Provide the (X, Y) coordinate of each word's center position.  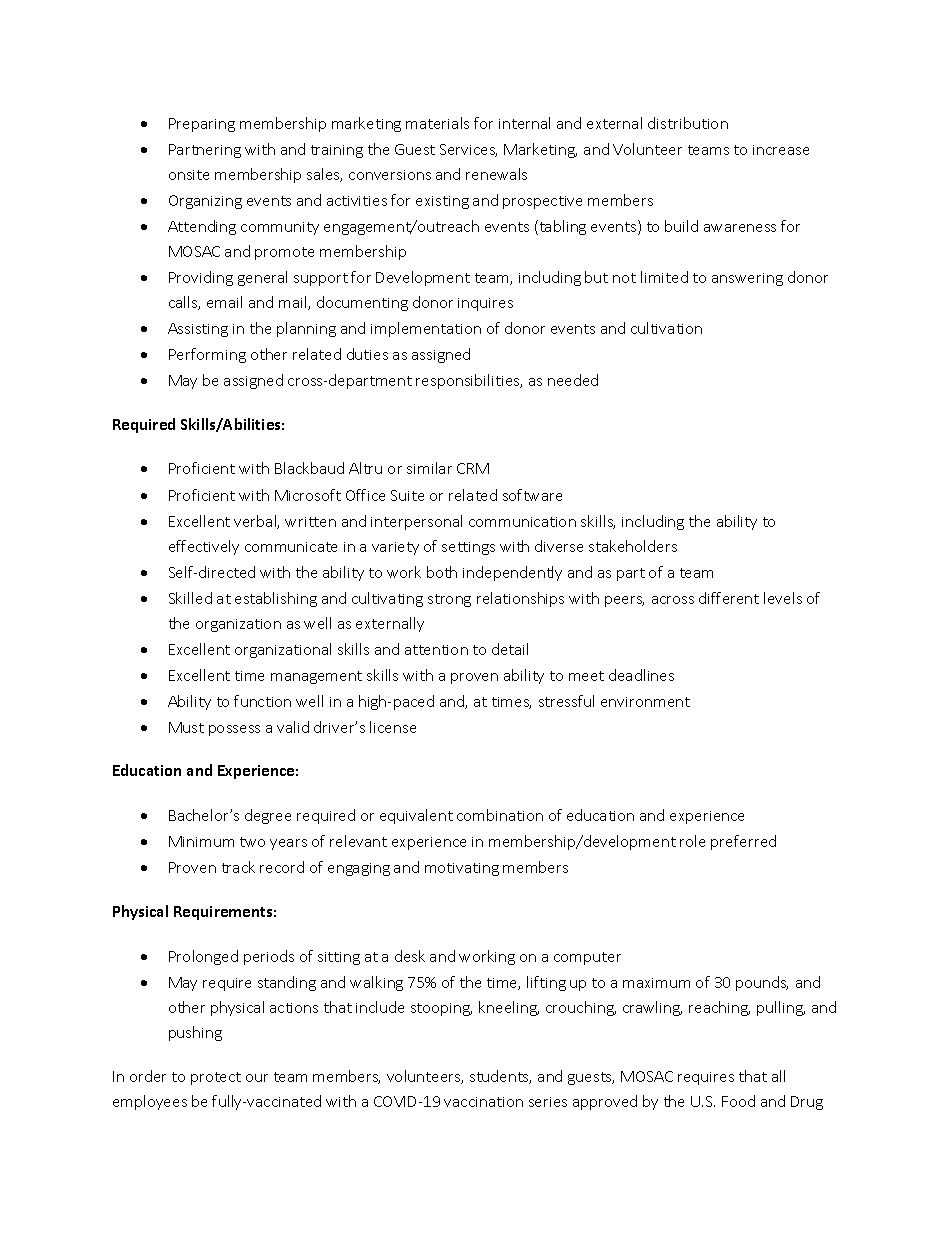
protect (216, 1078)
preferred (743, 842)
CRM (473, 468)
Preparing (202, 125)
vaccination (483, 1102)
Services (468, 150)
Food (738, 1101)
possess (234, 730)
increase (781, 150)
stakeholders (633, 546)
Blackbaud (309, 468)
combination (500, 815)
